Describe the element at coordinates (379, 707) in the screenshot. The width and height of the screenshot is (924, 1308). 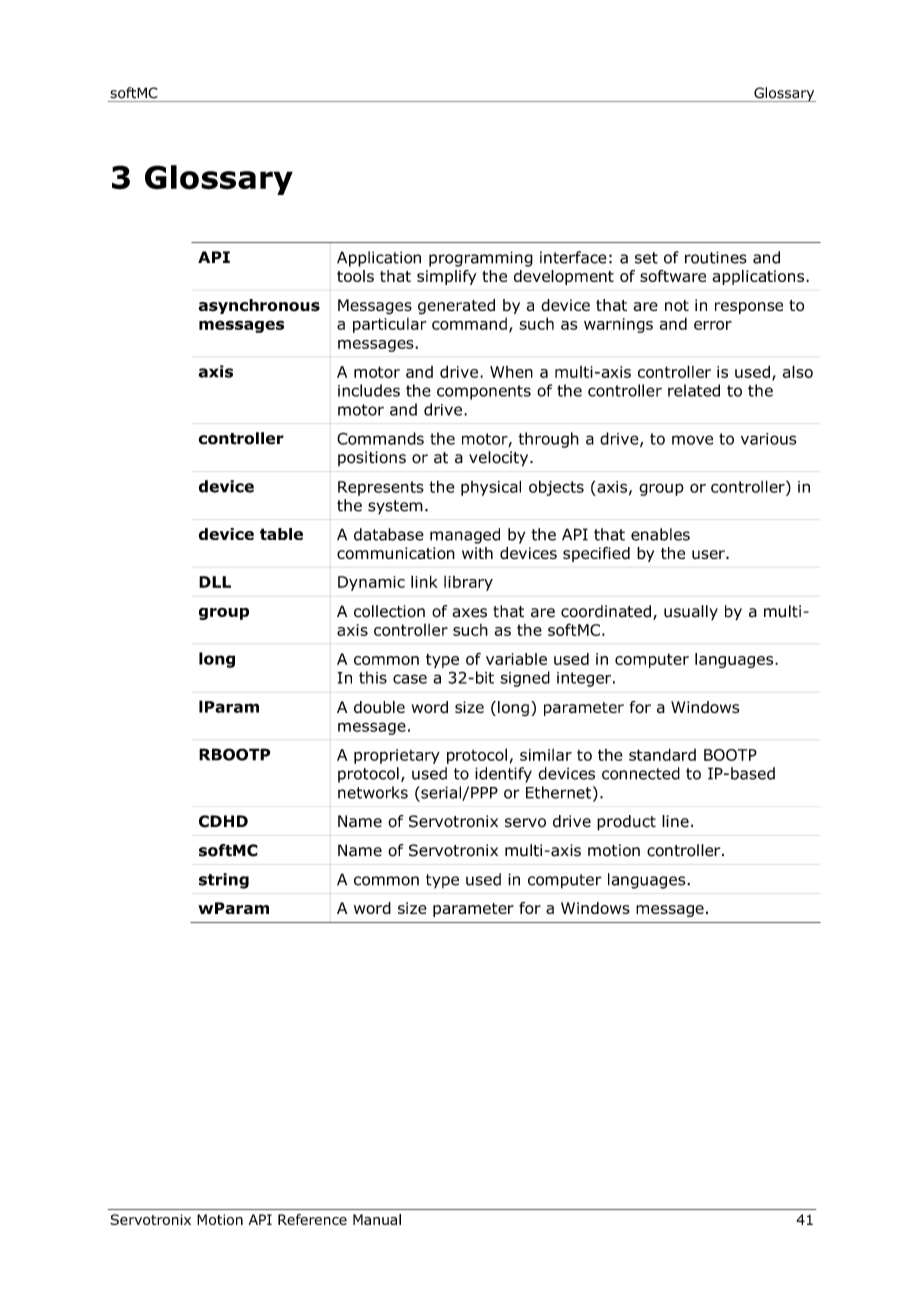
I see `double` at that location.
